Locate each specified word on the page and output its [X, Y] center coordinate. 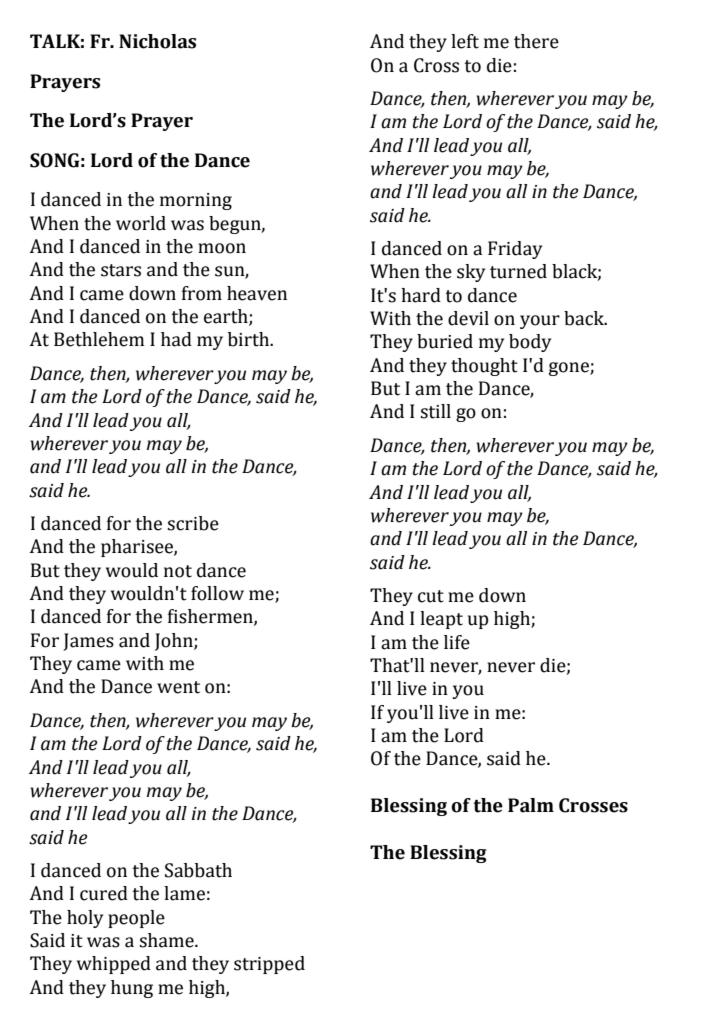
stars [121, 270]
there [536, 41]
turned [518, 271]
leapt [441, 620]
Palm [531, 805]
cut [431, 596]
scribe [193, 523]
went [178, 687]
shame [167, 940]
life [457, 642]
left [465, 41]
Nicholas [157, 41]
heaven [257, 293]
